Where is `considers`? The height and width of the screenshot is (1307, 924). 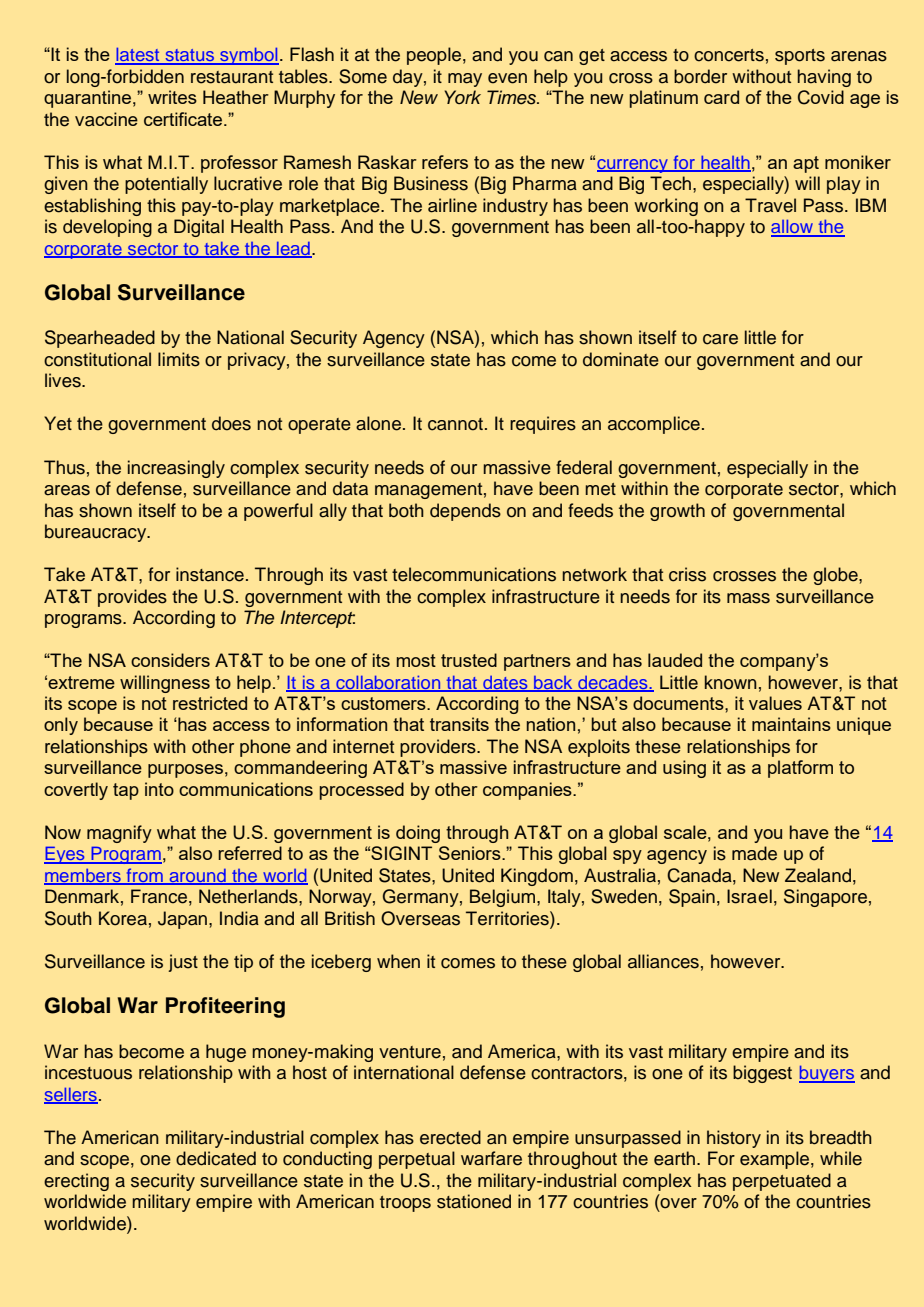 considers is located at coordinates (170, 660).
